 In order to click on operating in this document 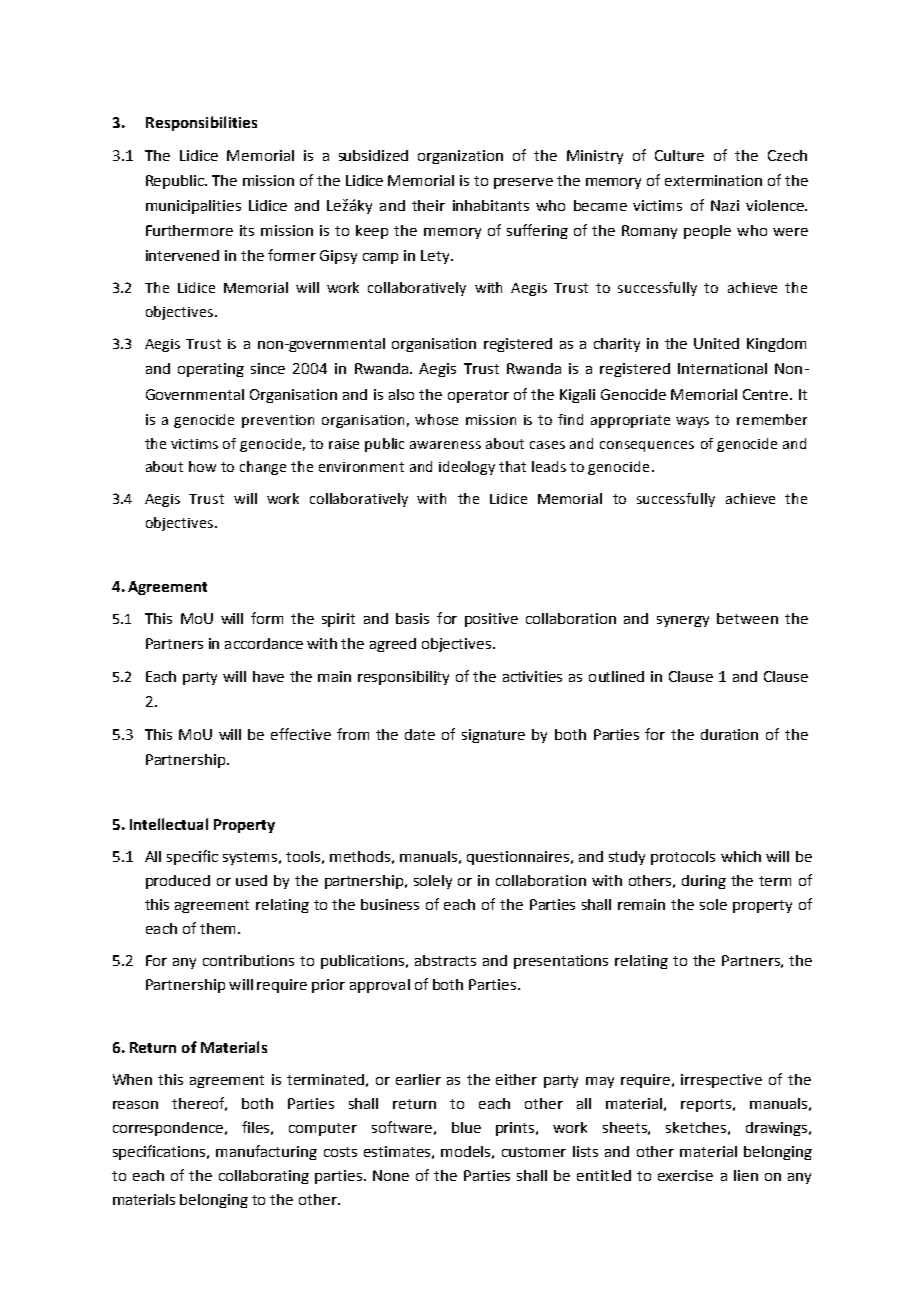, I will do `click(211, 370)`.
